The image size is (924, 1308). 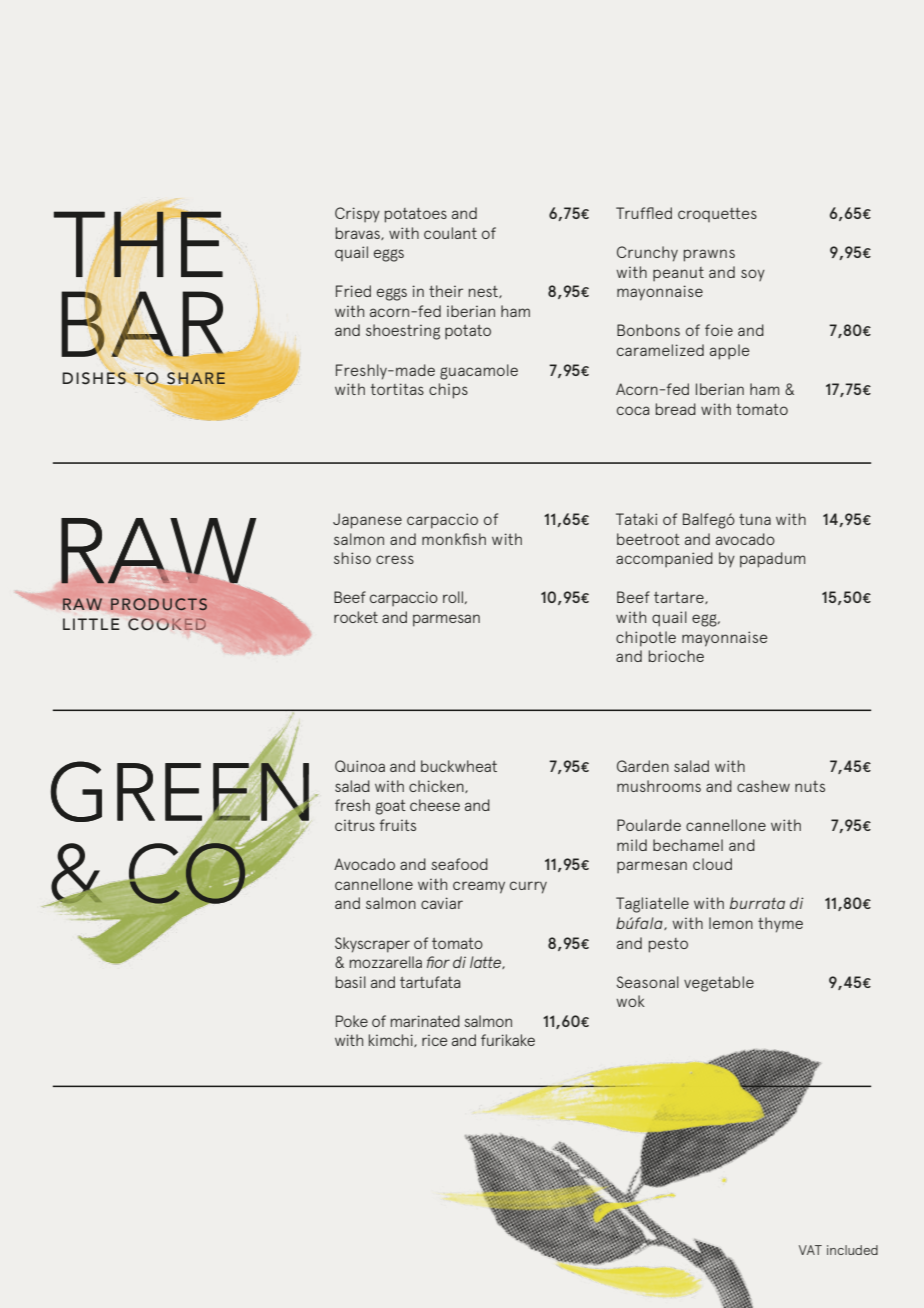 I want to click on soy, so click(x=753, y=275).
